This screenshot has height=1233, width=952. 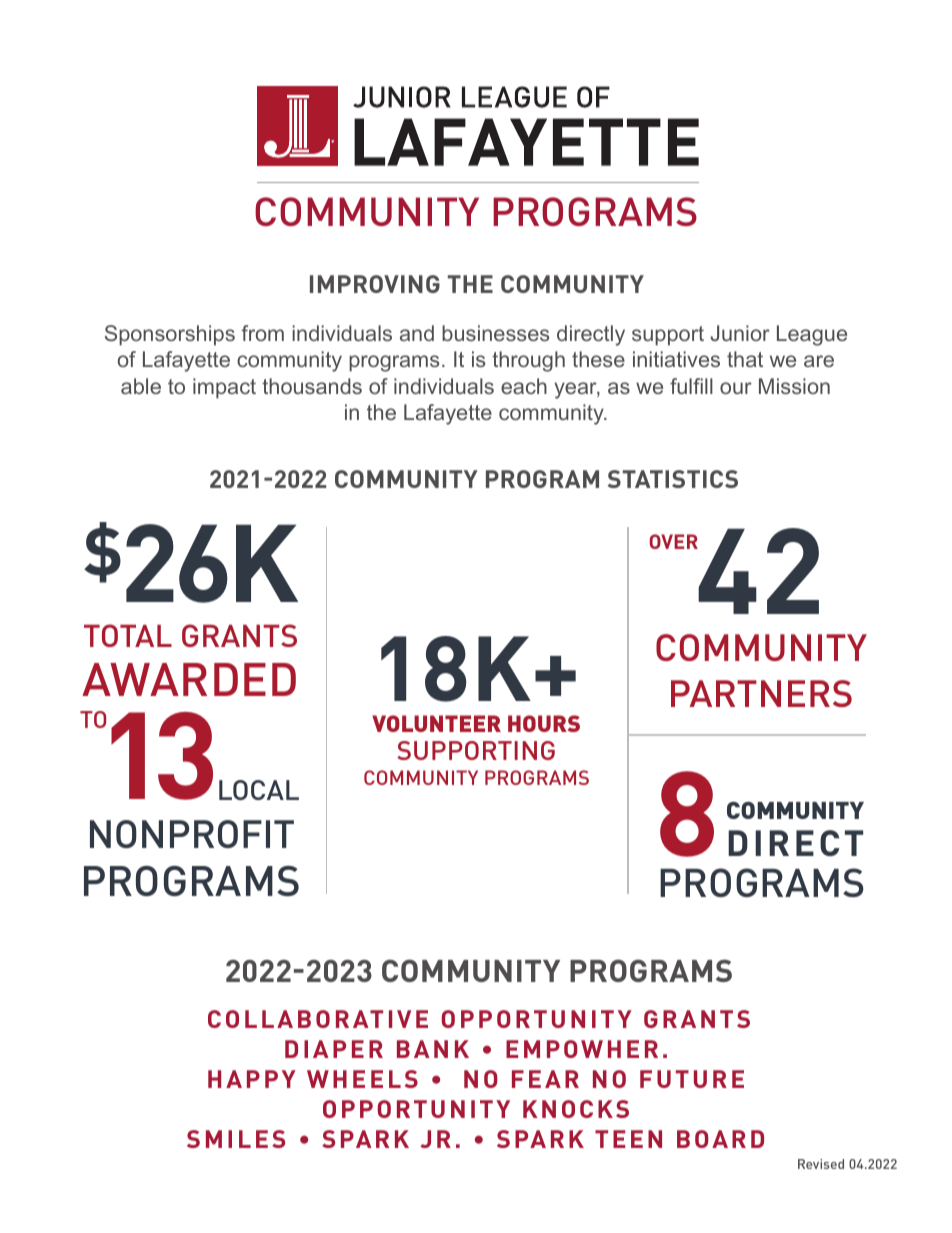 What do you see at coordinates (761, 693) in the screenshot?
I see `PARTNERS` at bounding box center [761, 693].
